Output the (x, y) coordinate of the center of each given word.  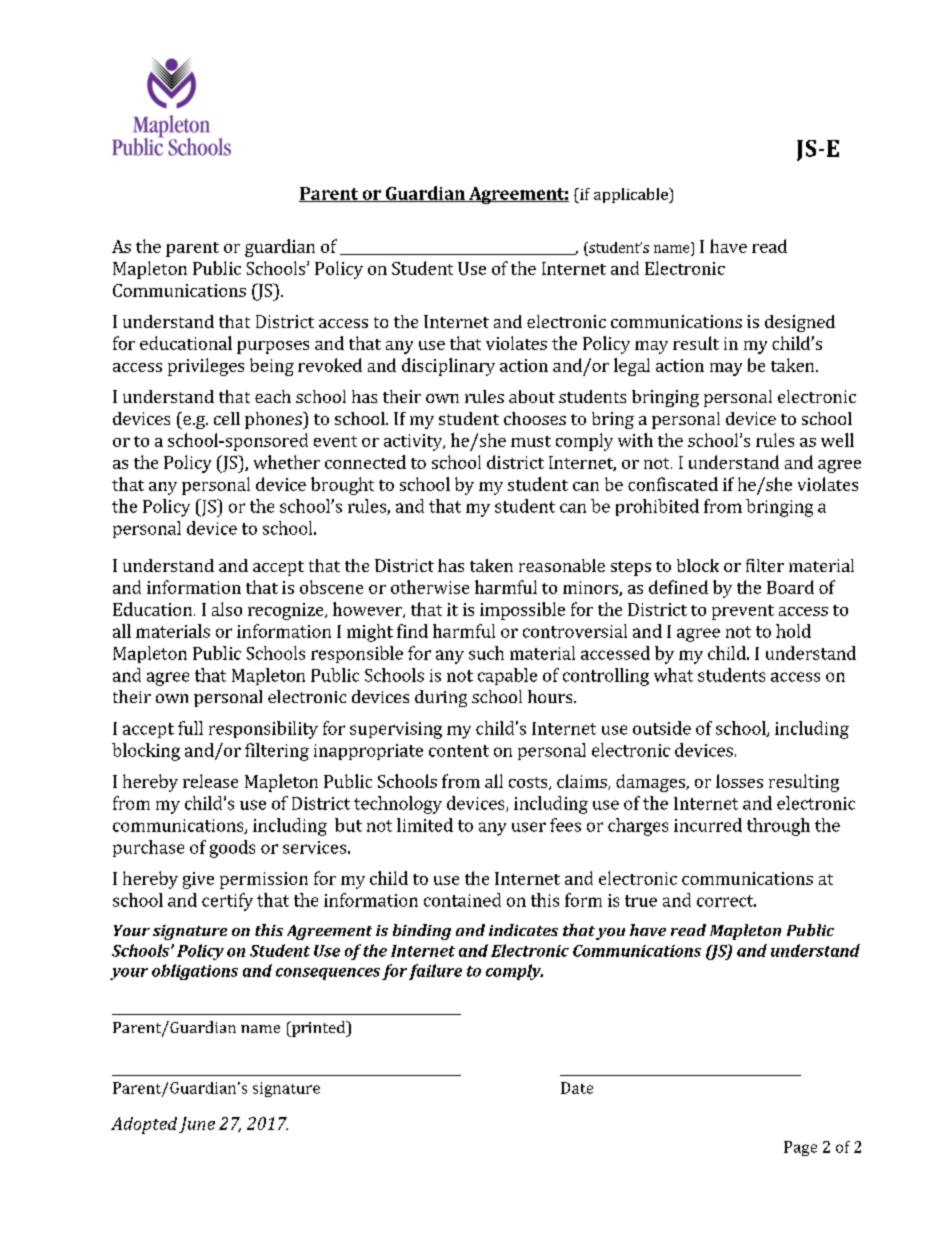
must (531, 441)
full (190, 728)
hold (793, 631)
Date (577, 1088)
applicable (632, 195)
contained (462, 900)
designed (800, 323)
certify (227, 902)
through (778, 827)
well (837, 440)
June (197, 1125)
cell (227, 418)
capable (507, 676)
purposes (273, 347)
